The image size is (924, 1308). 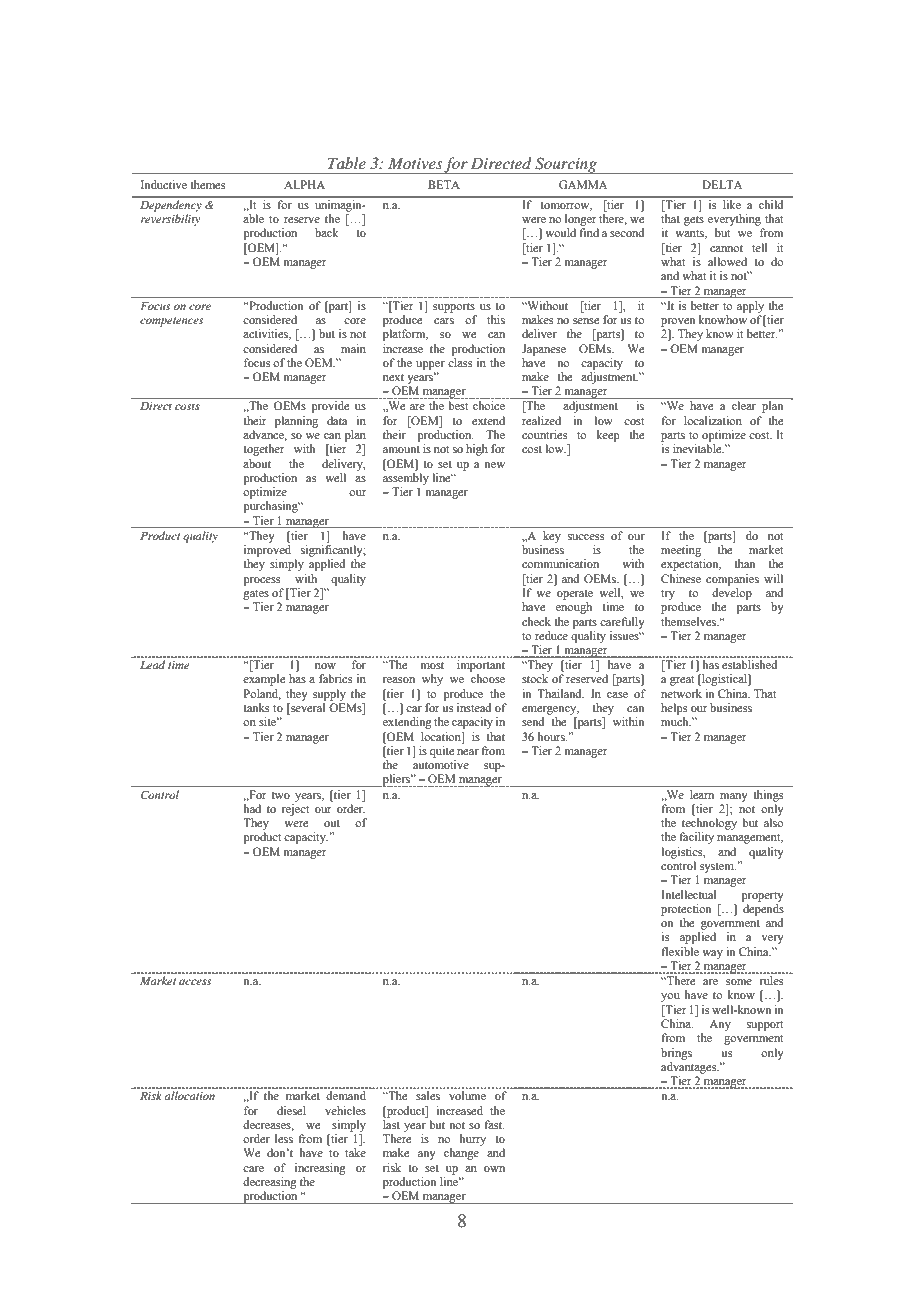 What do you see at coordinates (461, 1154) in the screenshot?
I see `change` at bounding box center [461, 1154].
